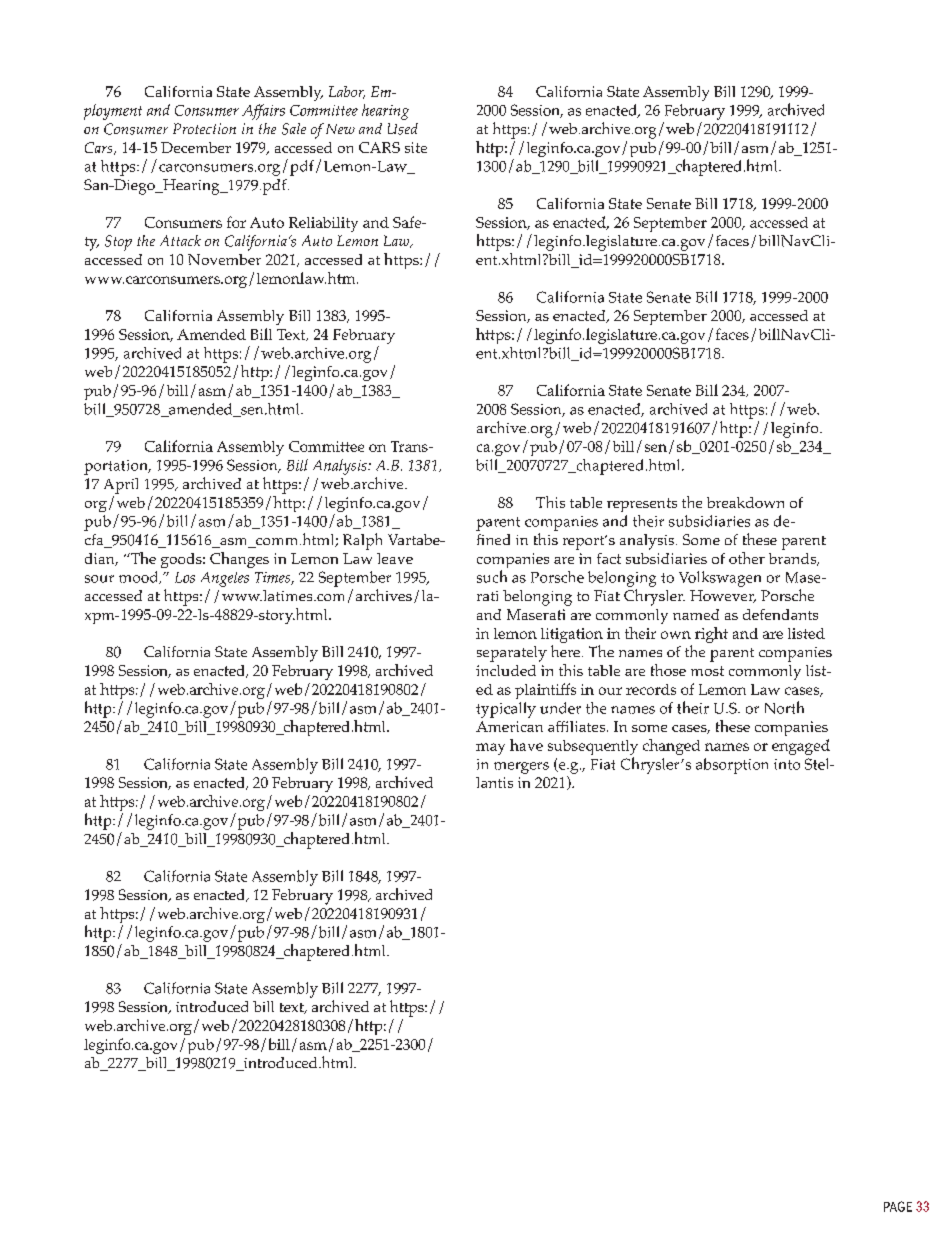  Describe the element at coordinates (745, 502) in the screenshot. I see `breakdown` at that location.
